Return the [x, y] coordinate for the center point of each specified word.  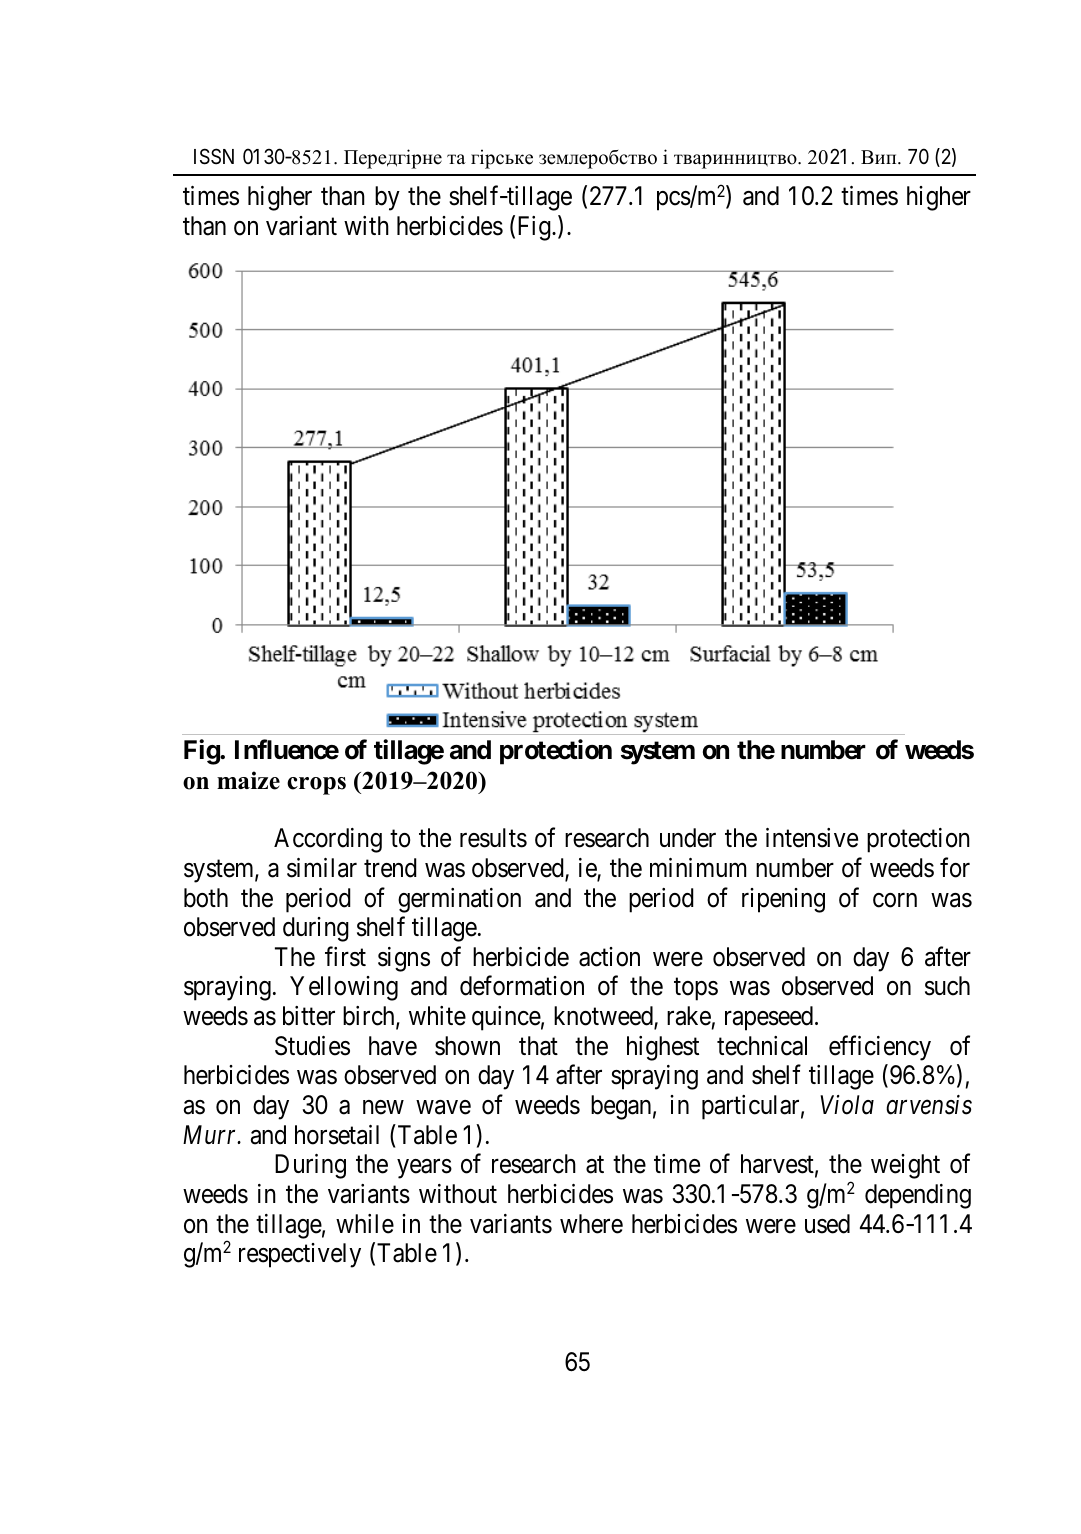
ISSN [214, 156]
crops [316, 786]
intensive [812, 838]
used [827, 1224]
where [591, 1224]
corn [895, 900]
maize [248, 780]
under [688, 838]
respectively [300, 1255]
